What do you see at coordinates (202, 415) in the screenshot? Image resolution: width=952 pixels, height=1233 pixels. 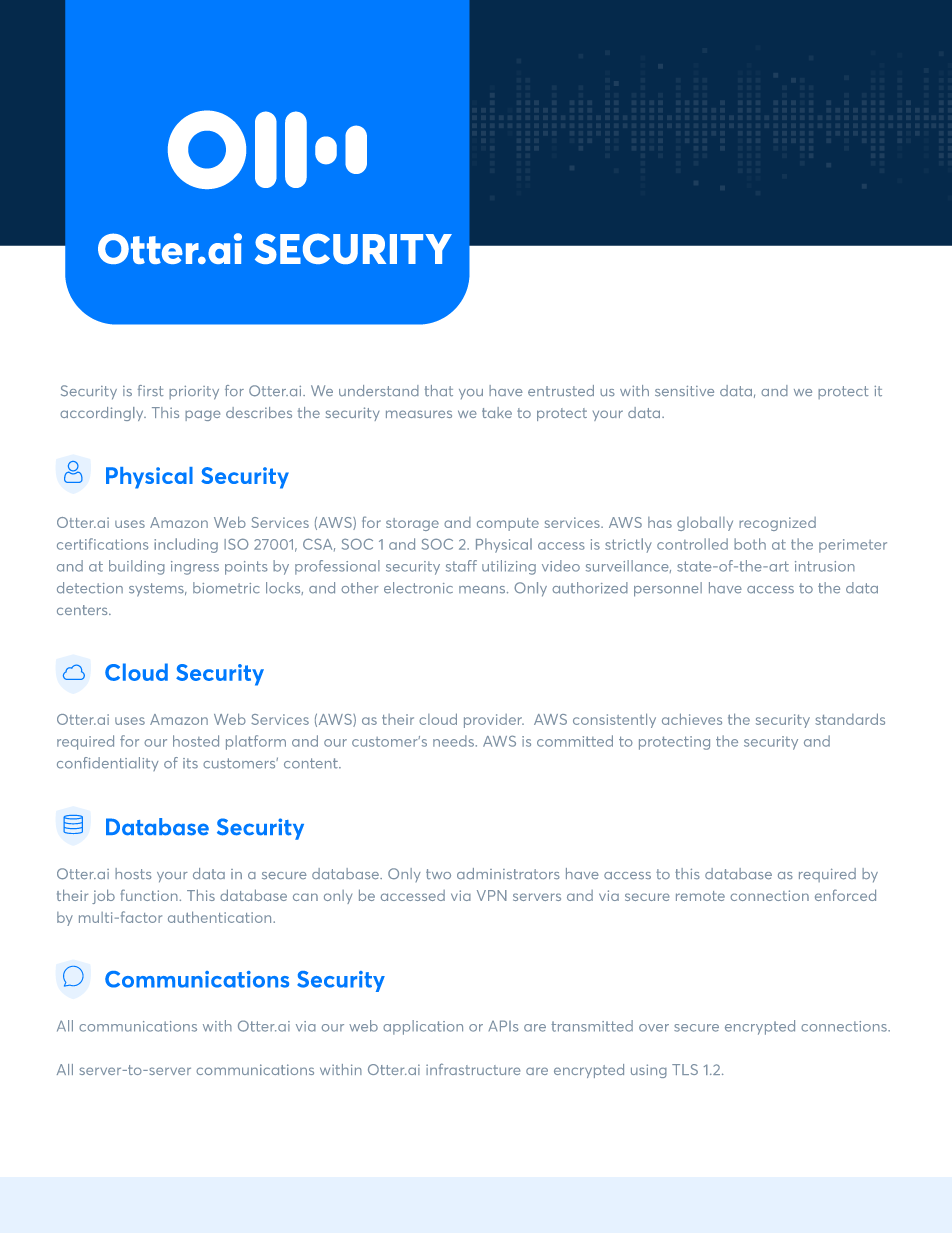 I see `page` at bounding box center [202, 415].
